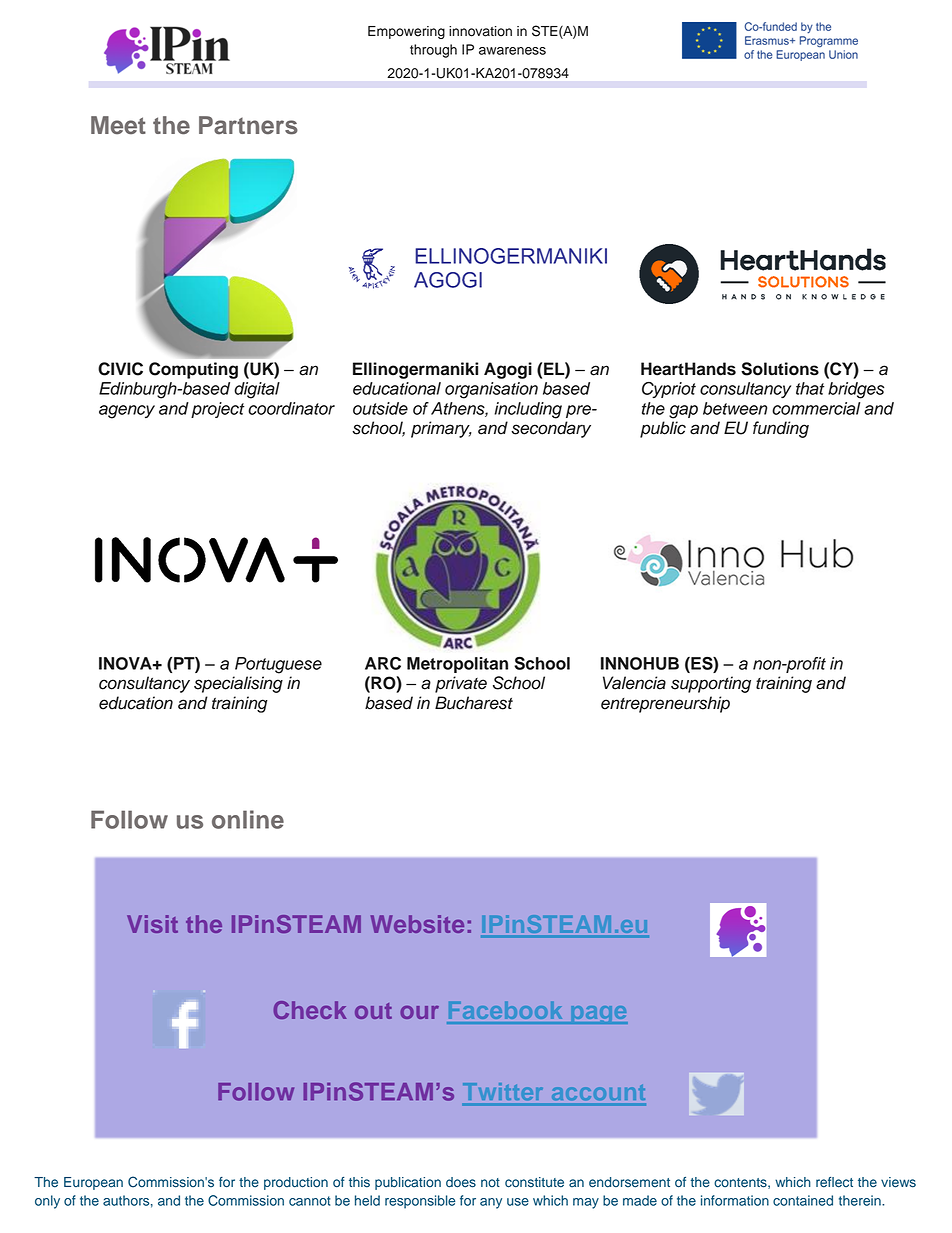 The width and height of the image is (952, 1233). What do you see at coordinates (528, 410) in the image?
I see `including` at bounding box center [528, 410].
